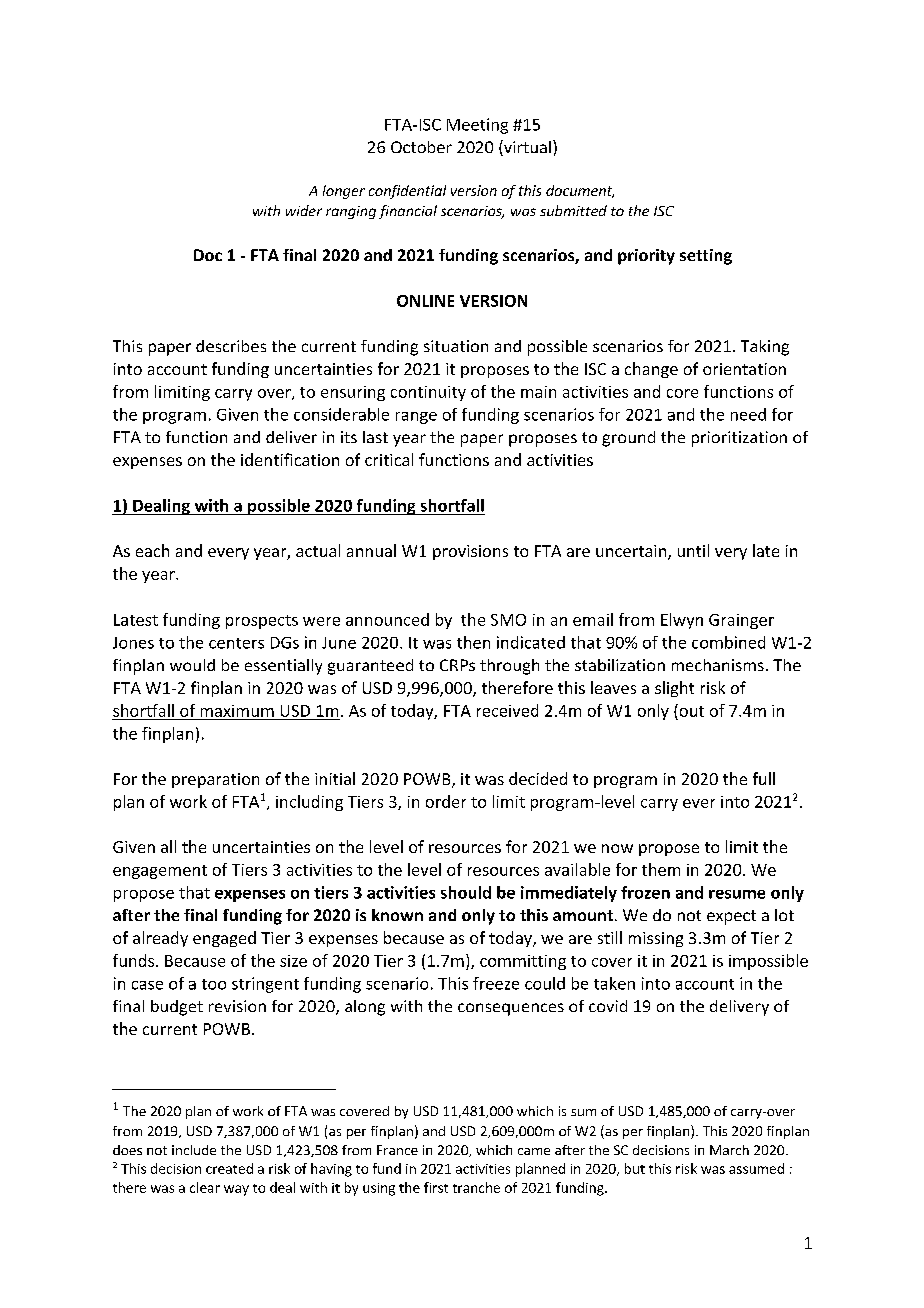  Describe the element at coordinates (231, 346) in the screenshot. I see `describes` at that location.
